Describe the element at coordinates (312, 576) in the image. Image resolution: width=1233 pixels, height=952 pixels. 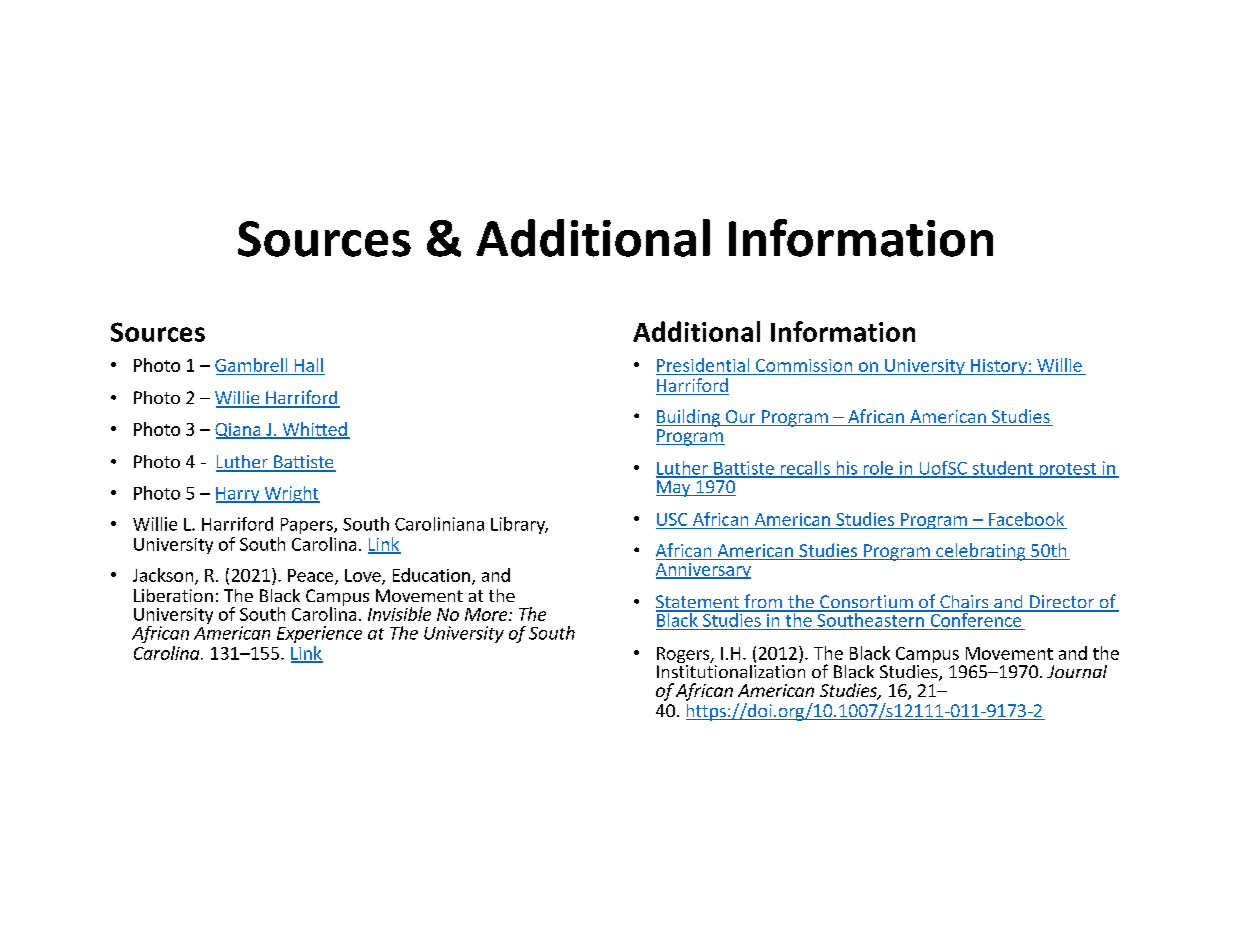
I see `Peace` at that location.
